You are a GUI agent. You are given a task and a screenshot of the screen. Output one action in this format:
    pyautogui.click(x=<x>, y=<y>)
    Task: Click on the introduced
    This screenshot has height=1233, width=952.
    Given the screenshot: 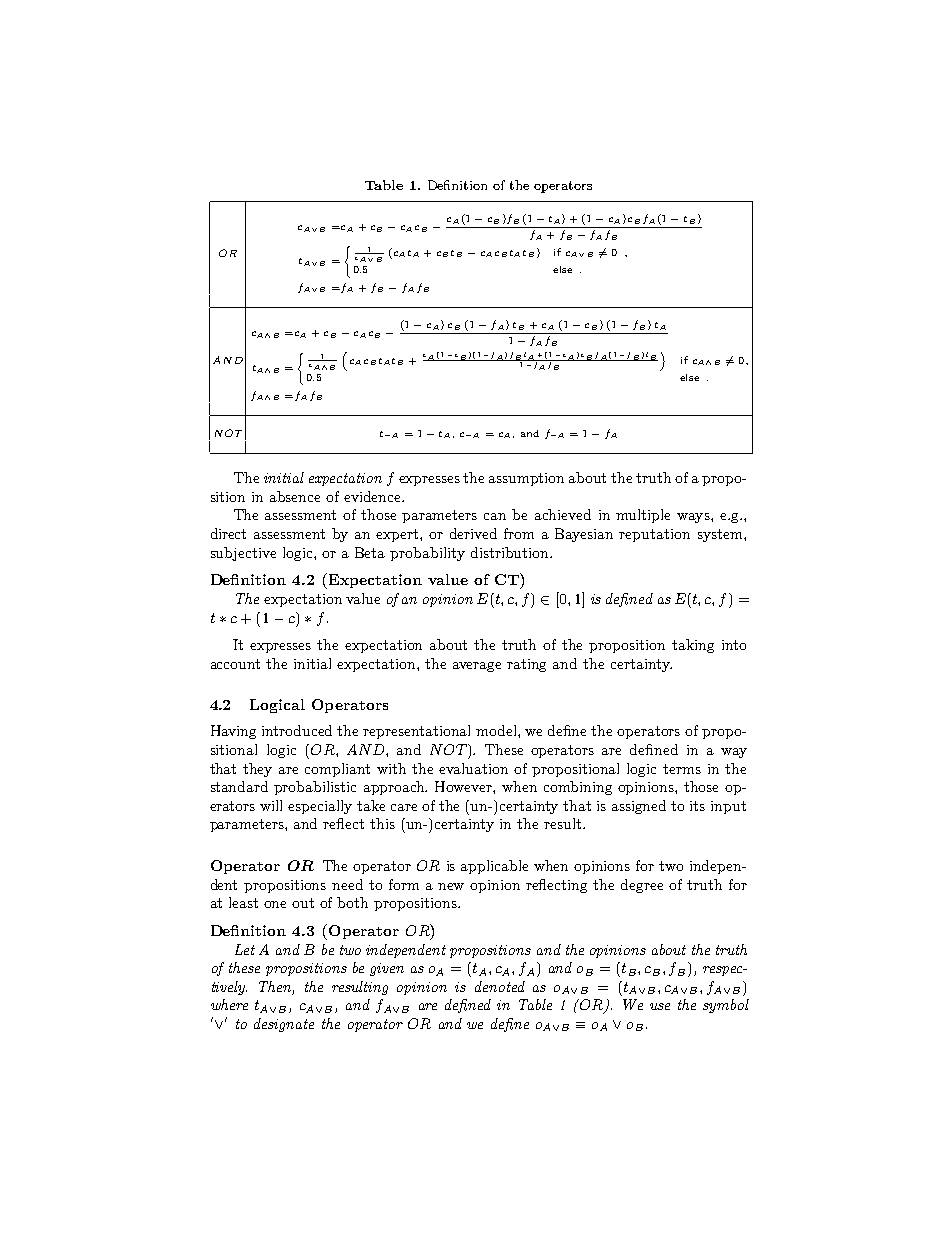 What is the action you would take?
    pyautogui.click(x=297, y=730)
